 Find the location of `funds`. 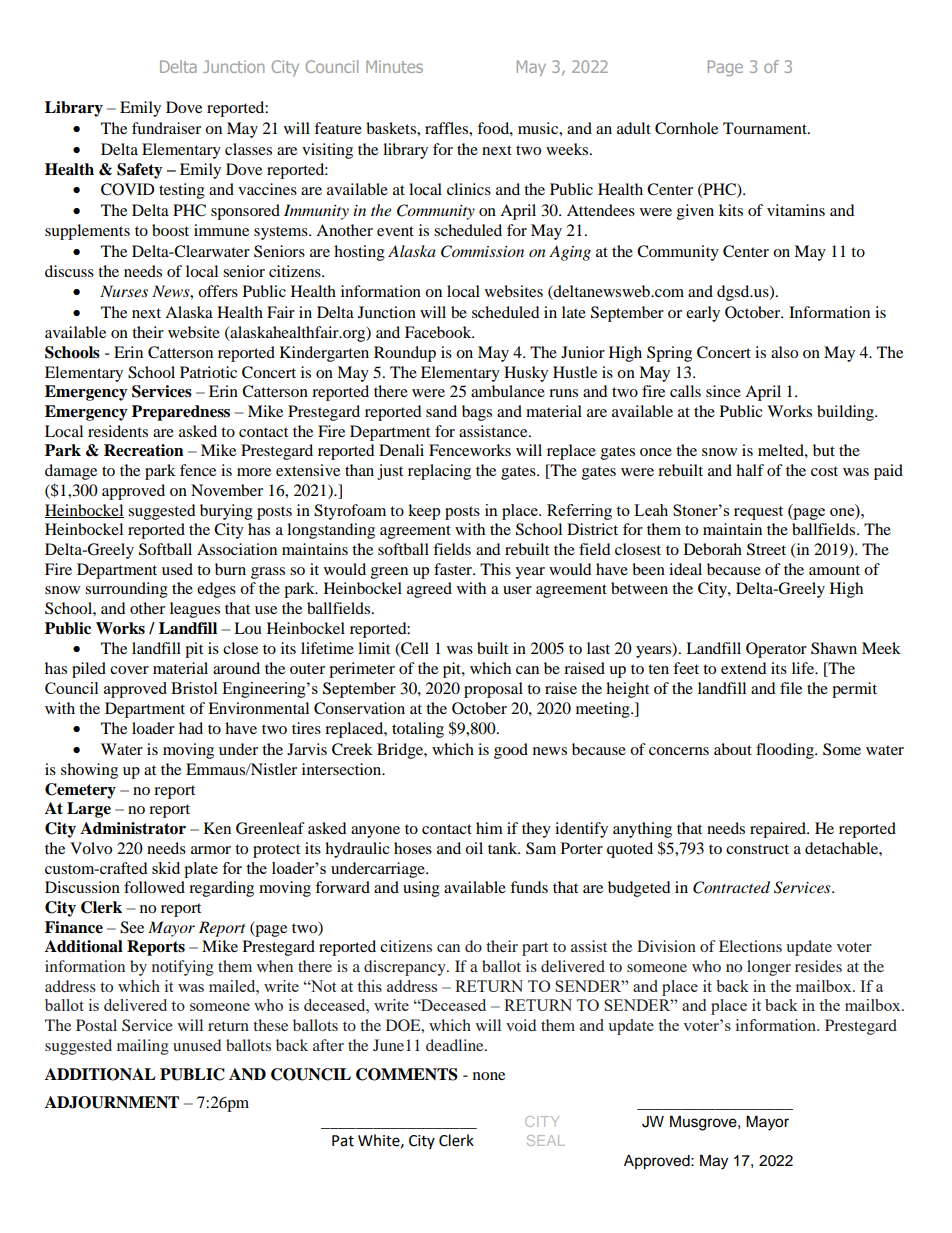

funds is located at coordinates (529, 887).
